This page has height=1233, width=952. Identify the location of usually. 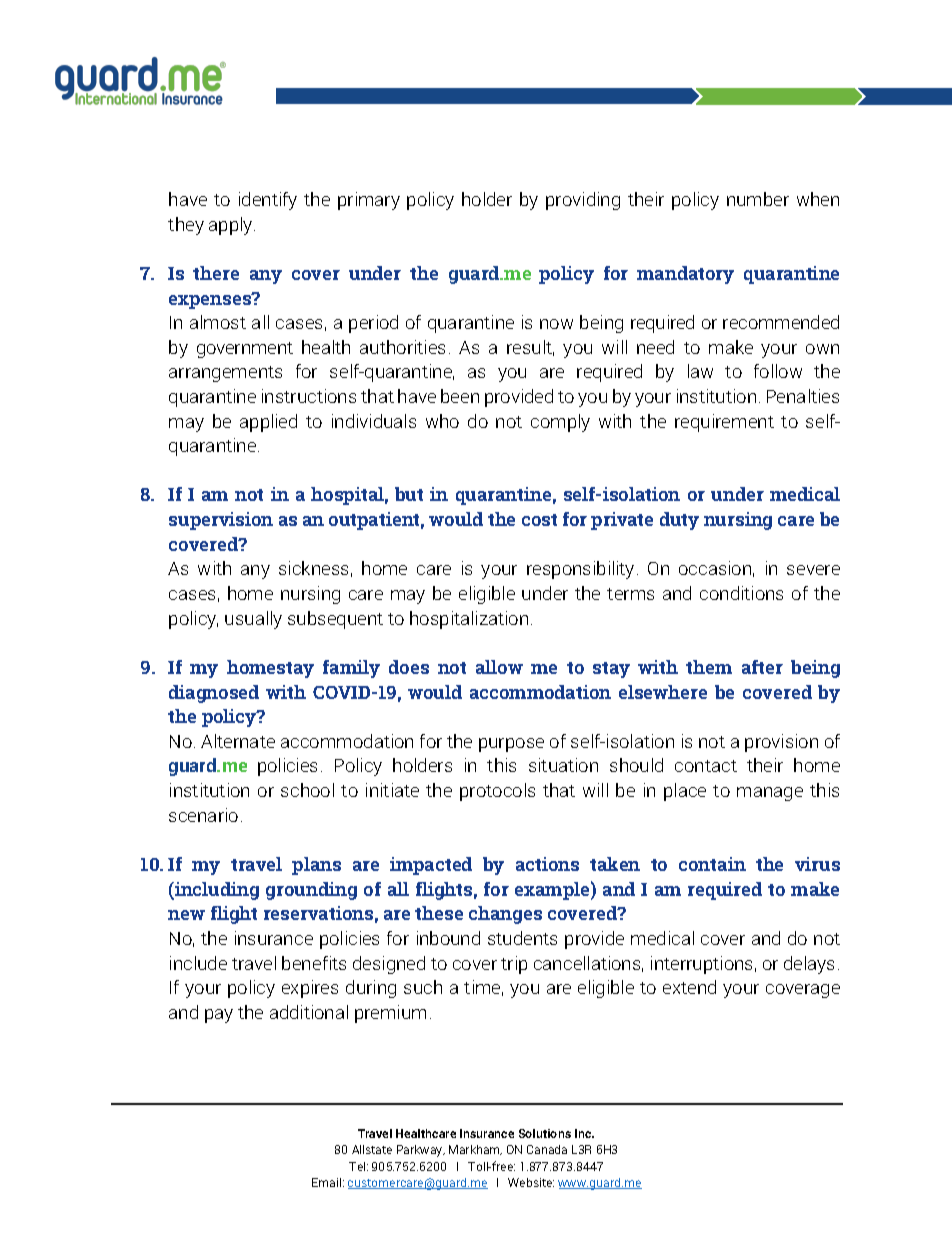
(253, 620).
